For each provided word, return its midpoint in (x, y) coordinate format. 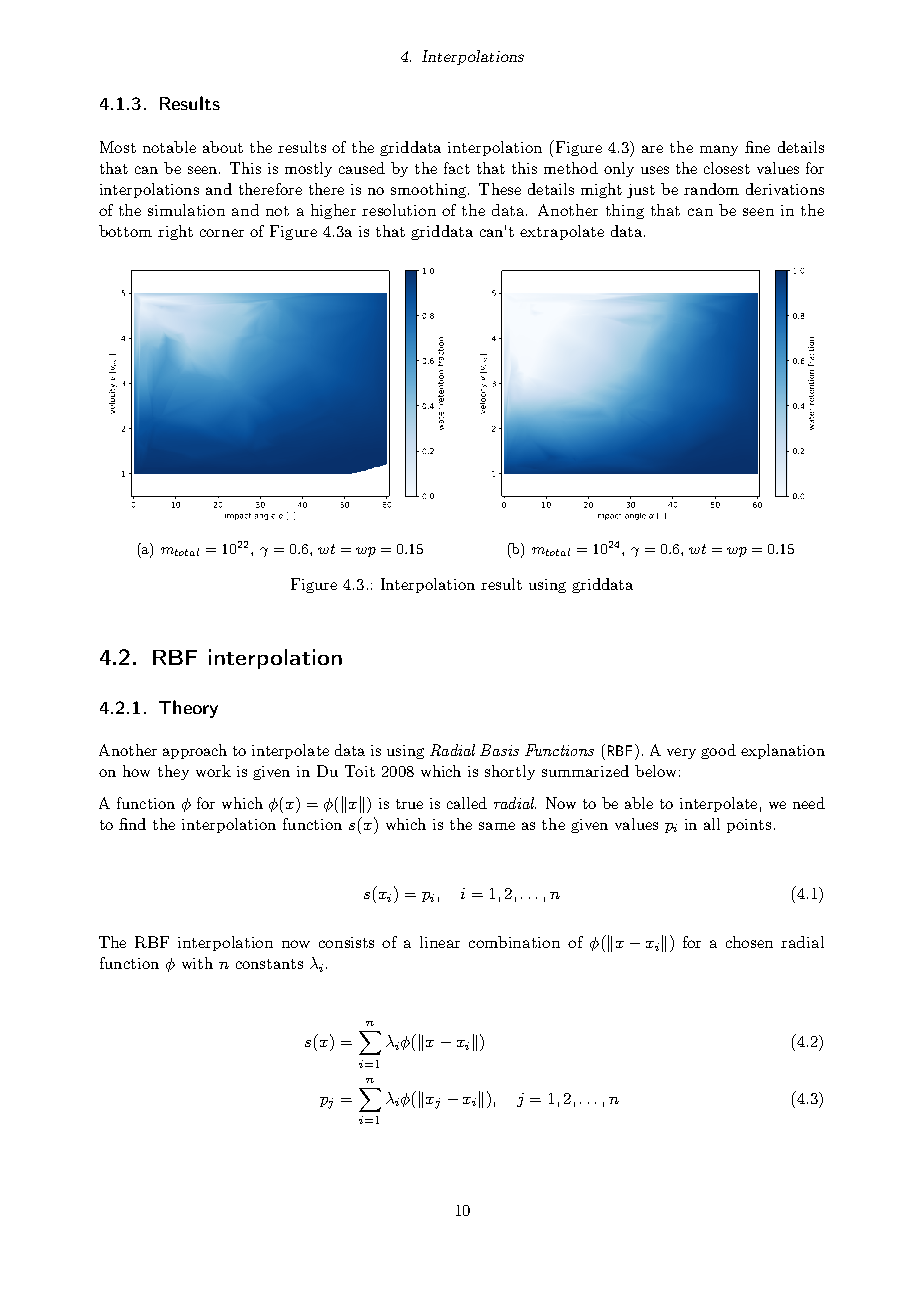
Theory (188, 709)
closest (727, 168)
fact (457, 168)
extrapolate (562, 232)
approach (195, 751)
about (223, 147)
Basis (499, 750)
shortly (510, 772)
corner (222, 233)
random (711, 189)
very (681, 753)
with (197, 963)
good (718, 751)
